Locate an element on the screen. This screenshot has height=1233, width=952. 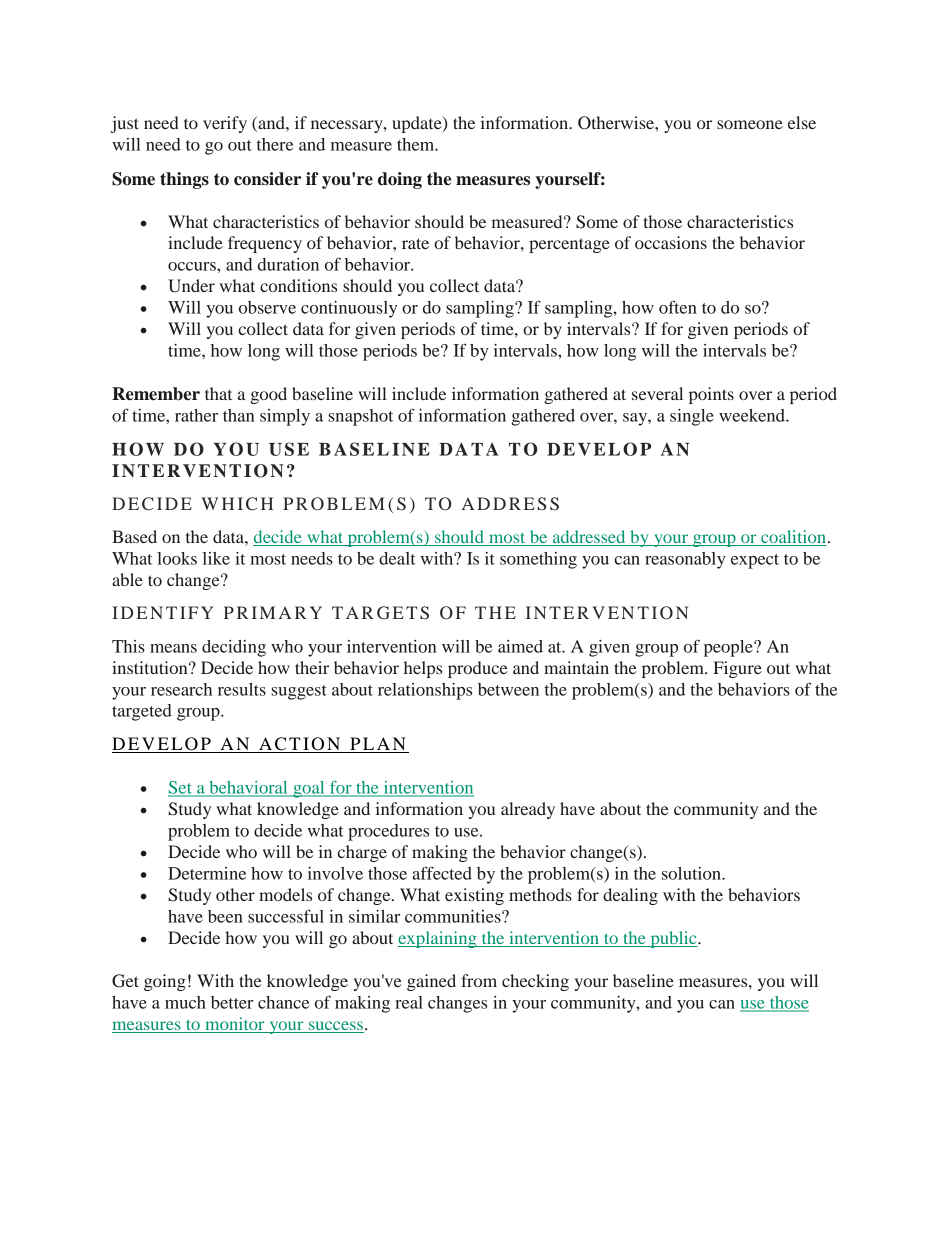
relationships is located at coordinates (425, 691).
